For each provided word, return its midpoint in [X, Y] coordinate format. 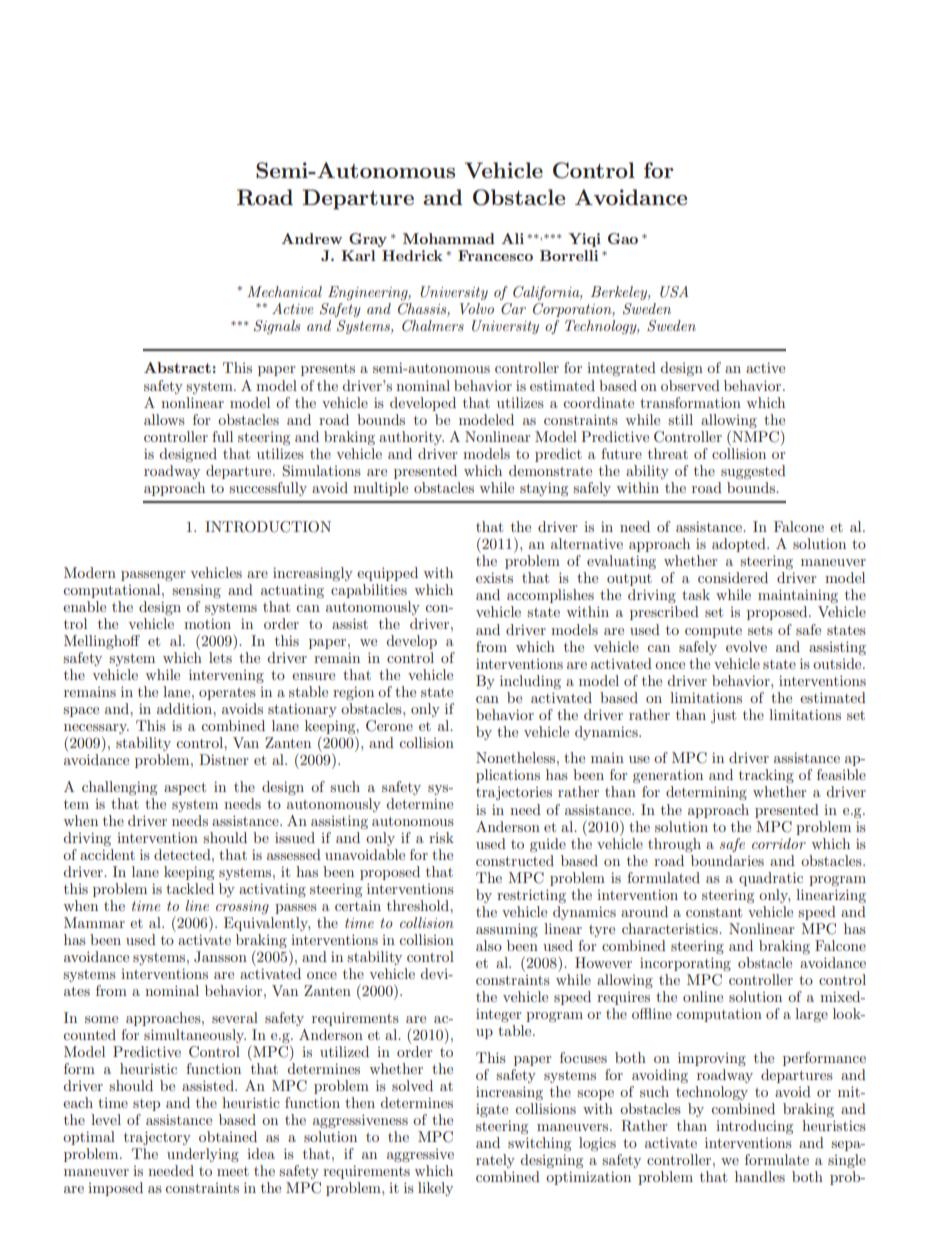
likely [435, 1189]
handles [760, 1176]
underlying [203, 1155]
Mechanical [284, 291]
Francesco [495, 255]
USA [674, 292]
